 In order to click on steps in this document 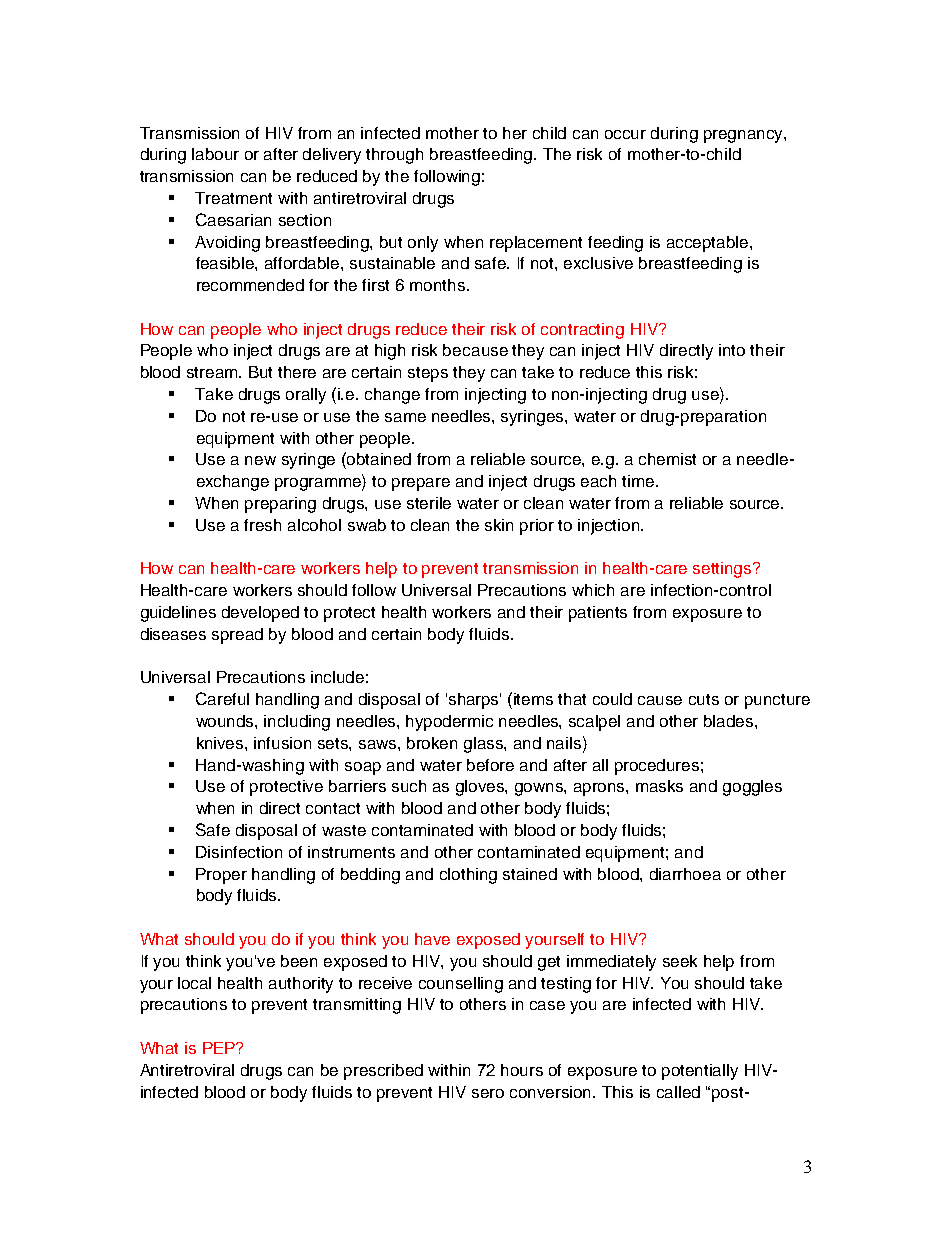, I will do `click(428, 374)`.
